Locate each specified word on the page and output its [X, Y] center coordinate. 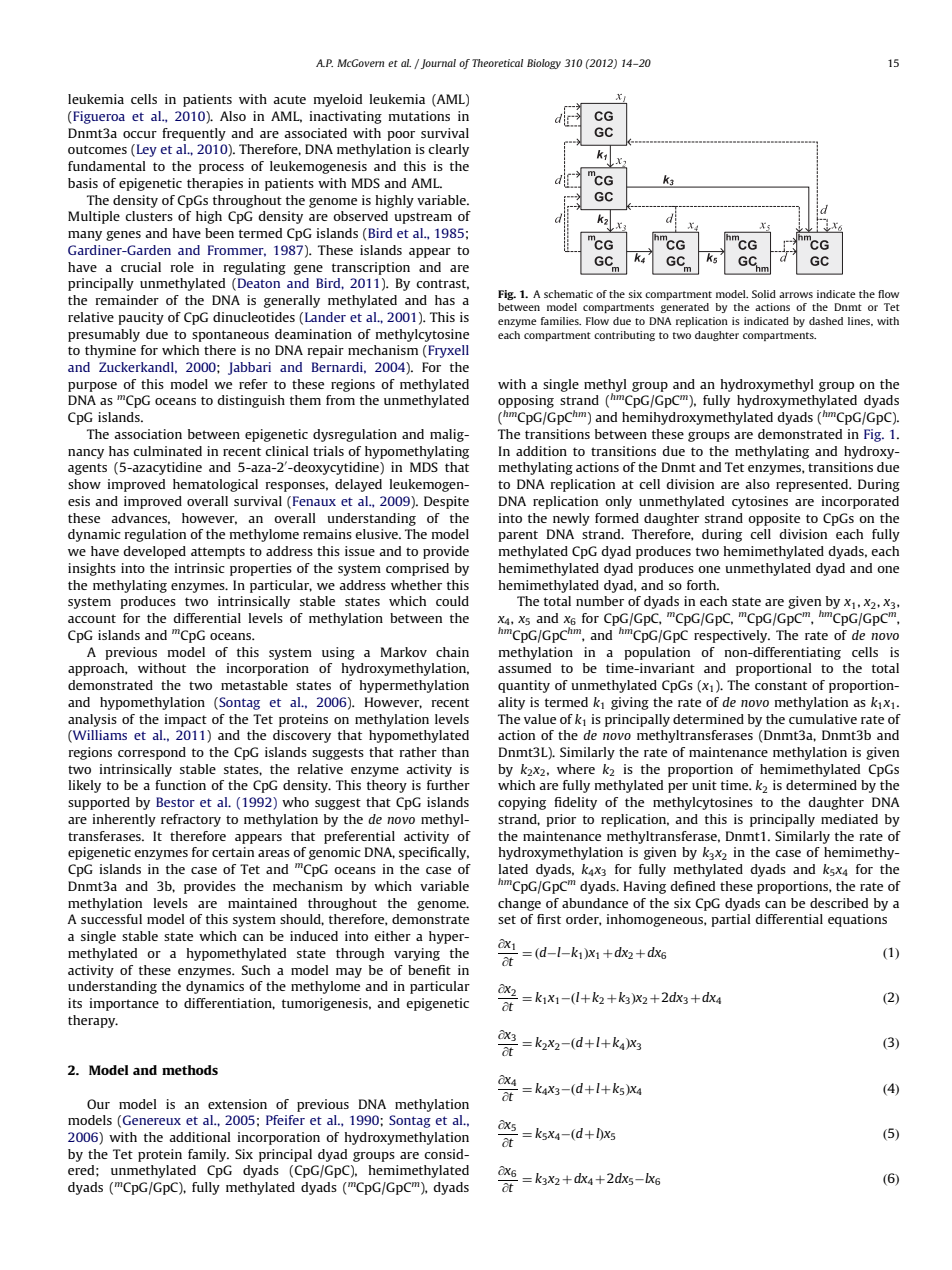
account [92, 618]
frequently [194, 134]
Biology [544, 64]
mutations [419, 116]
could [452, 601]
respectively [732, 636]
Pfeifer [285, 1120]
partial [731, 920]
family [208, 1155]
